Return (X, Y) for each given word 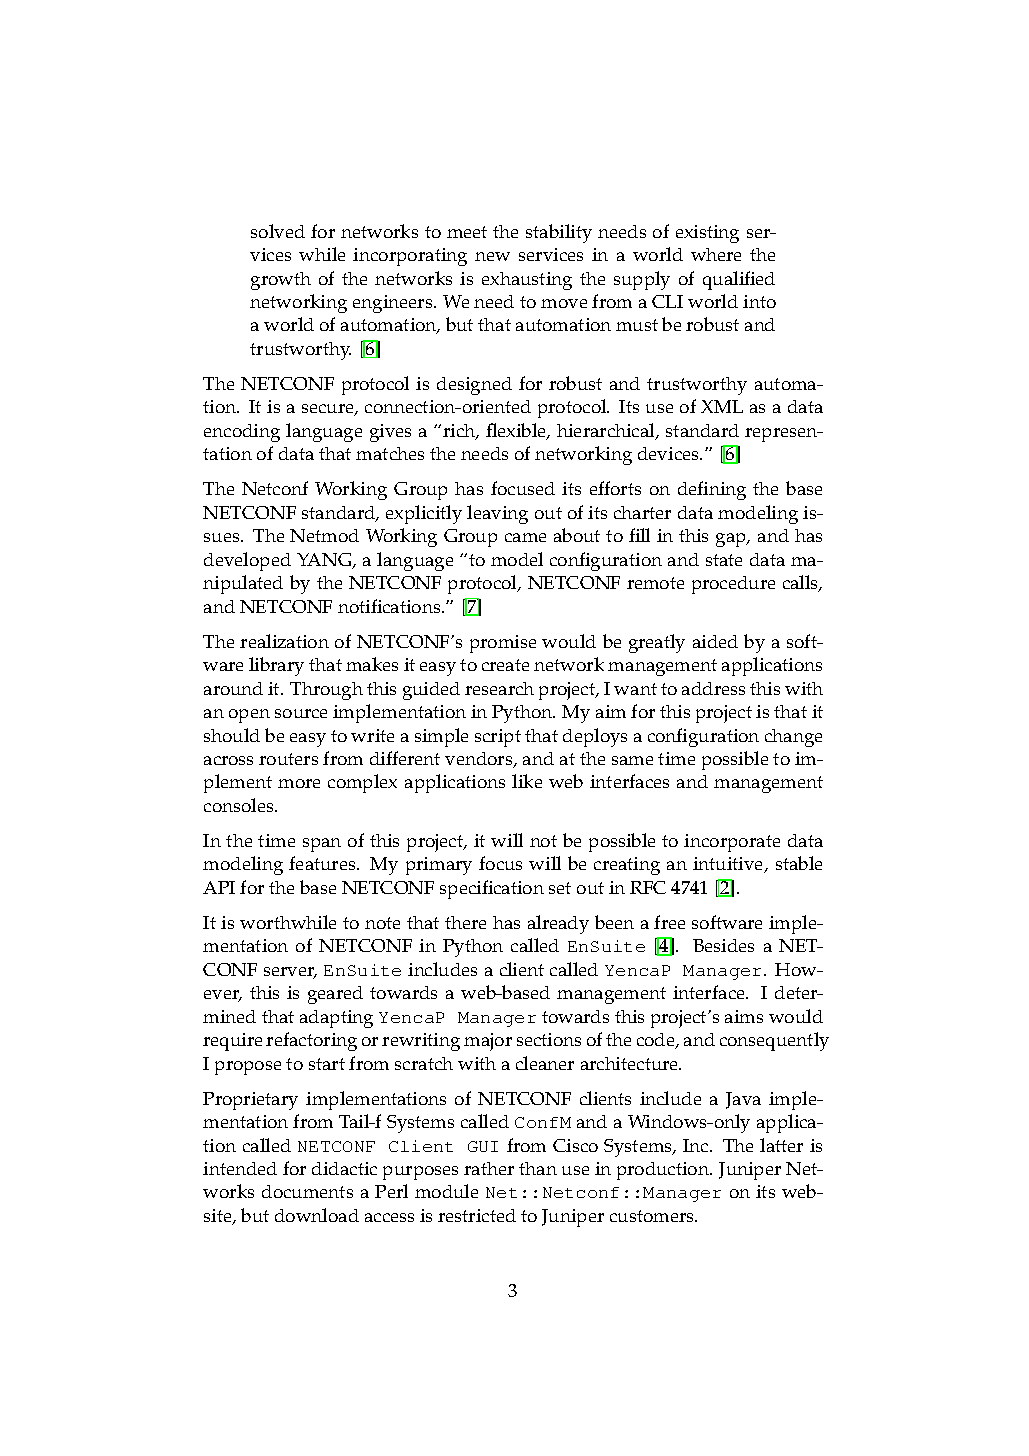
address (713, 688)
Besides (723, 945)
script (498, 738)
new (492, 256)
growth (281, 281)
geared (335, 995)
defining (712, 490)
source (301, 713)
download (317, 1215)
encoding (242, 433)
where (716, 254)
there (465, 922)
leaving (497, 514)
